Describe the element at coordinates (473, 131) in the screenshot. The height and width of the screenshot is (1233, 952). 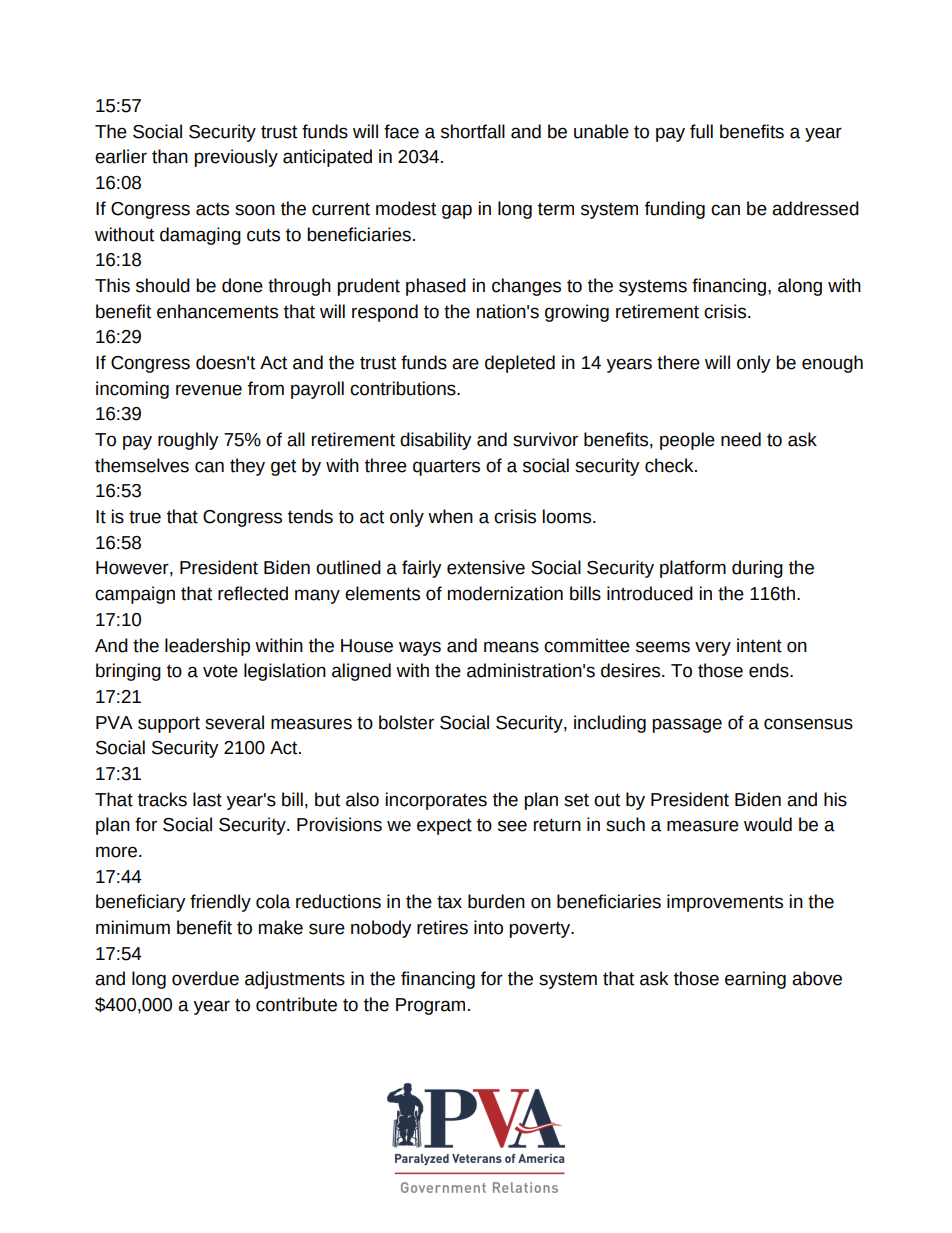
I see `shortfall` at that location.
